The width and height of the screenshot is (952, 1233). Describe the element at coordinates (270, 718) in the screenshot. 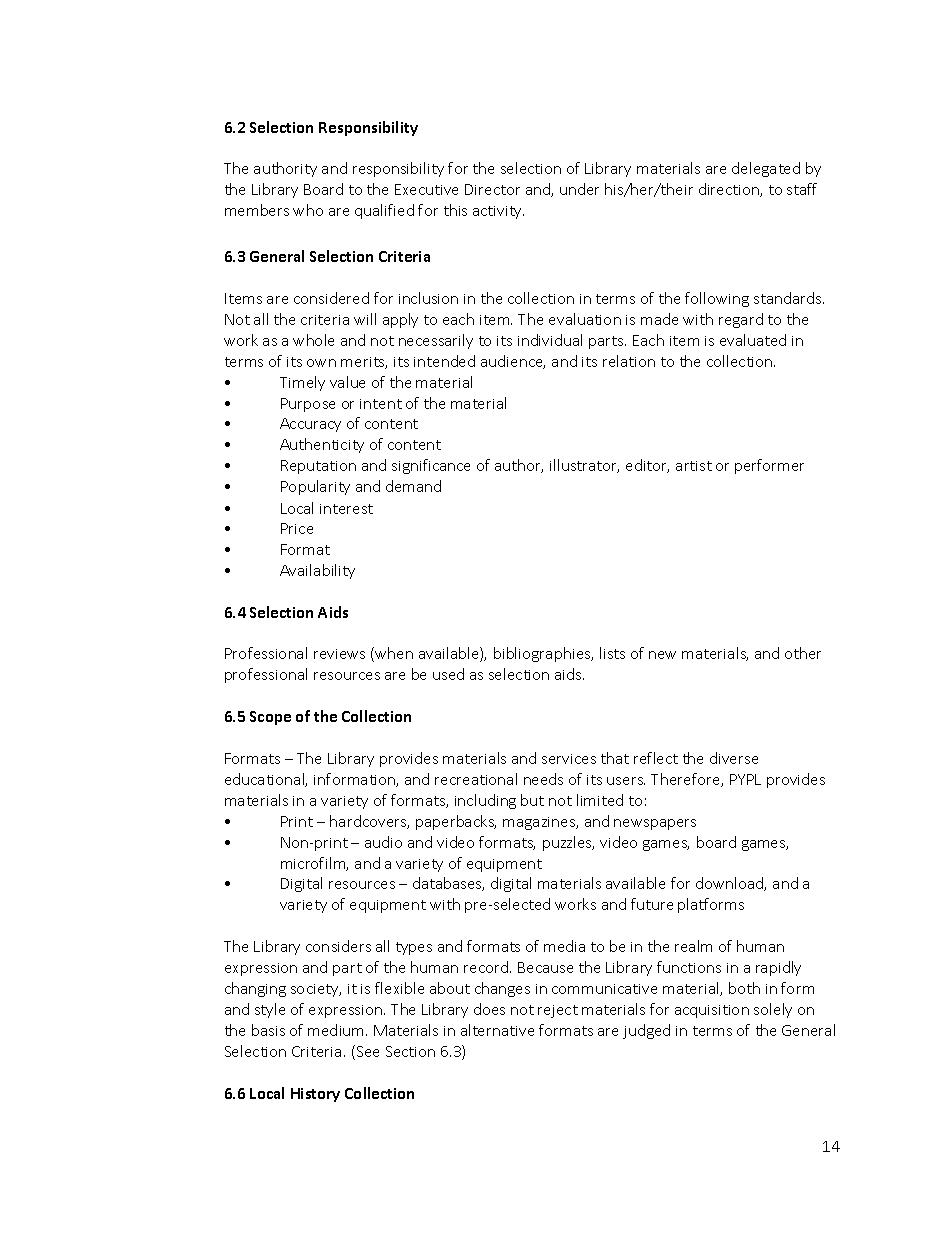

I see `Scope` at that location.
